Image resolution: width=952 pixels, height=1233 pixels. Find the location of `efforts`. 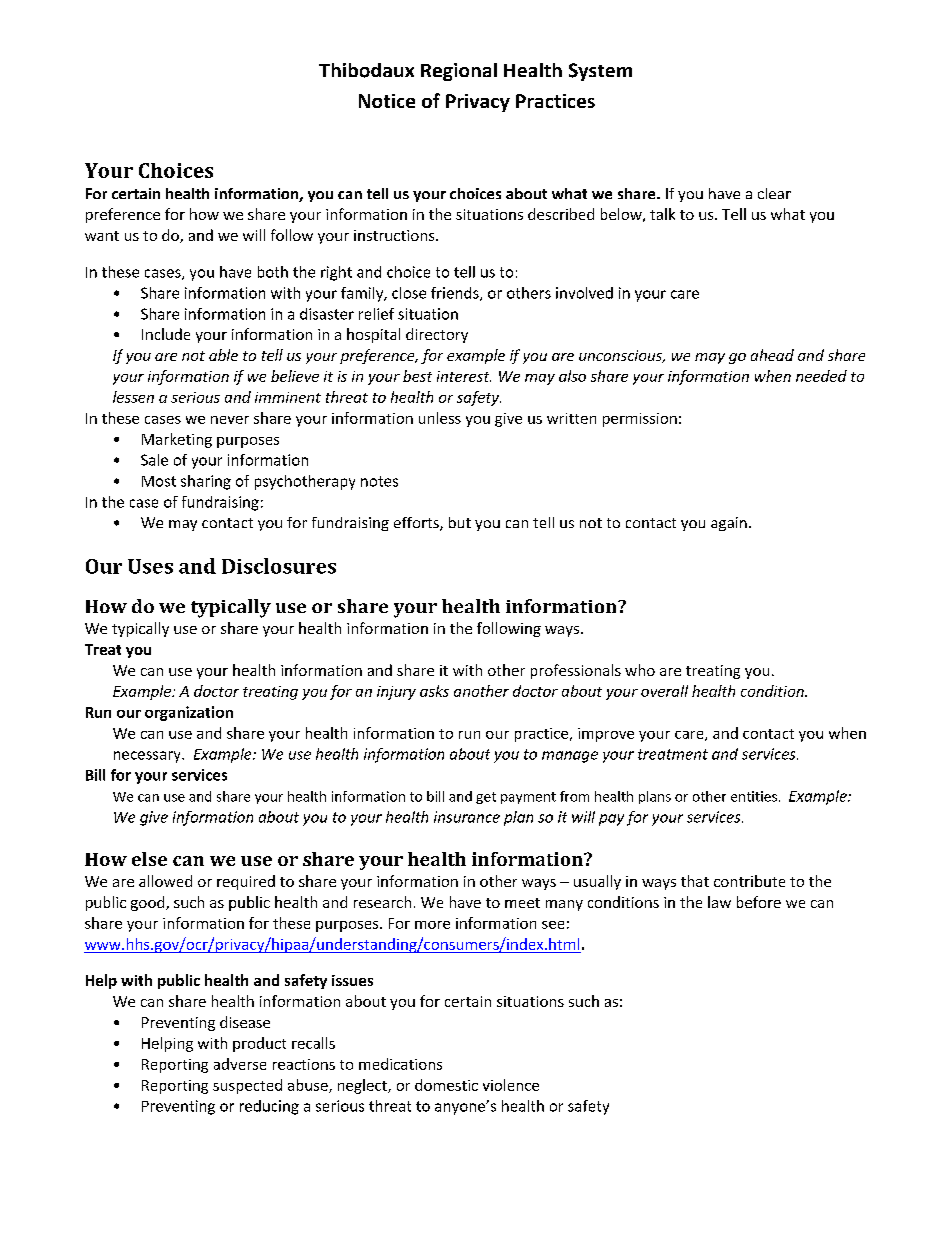

efforts is located at coordinates (417, 524).
